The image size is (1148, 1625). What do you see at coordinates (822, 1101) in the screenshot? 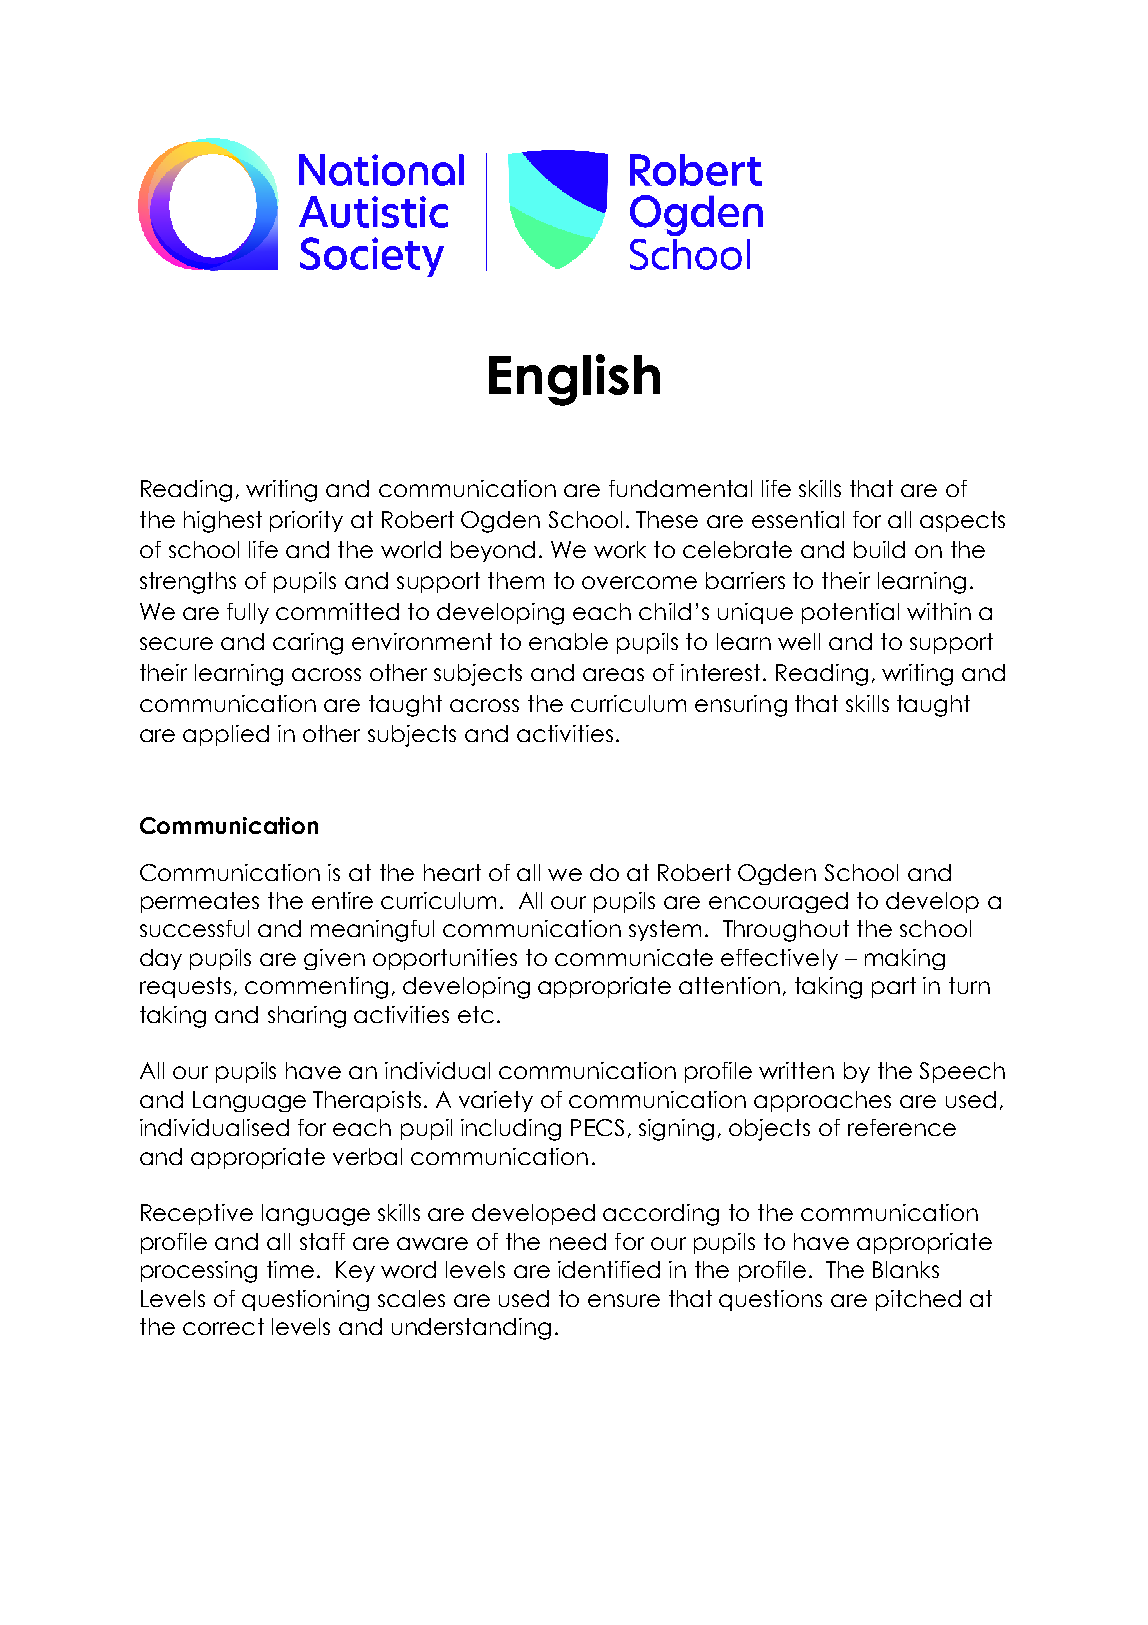
I see `approaches` at bounding box center [822, 1101].
